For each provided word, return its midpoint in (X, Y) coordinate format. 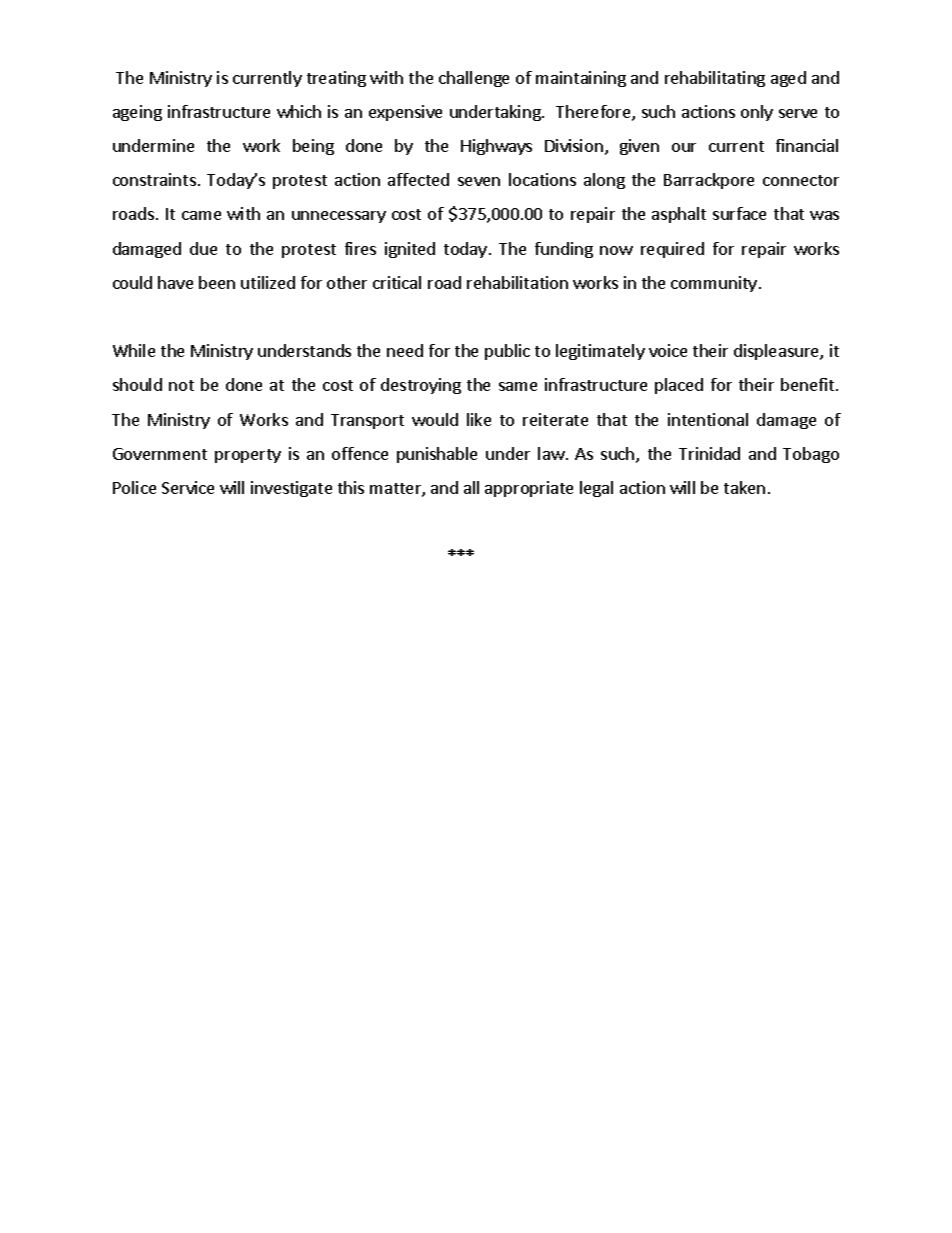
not (181, 385)
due (203, 248)
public (507, 352)
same (518, 386)
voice (668, 350)
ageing (137, 113)
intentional (708, 419)
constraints (154, 179)
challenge (474, 79)
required (672, 250)
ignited (410, 250)
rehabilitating (715, 79)
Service (188, 487)
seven (479, 181)
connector (801, 180)
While (134, 350)
